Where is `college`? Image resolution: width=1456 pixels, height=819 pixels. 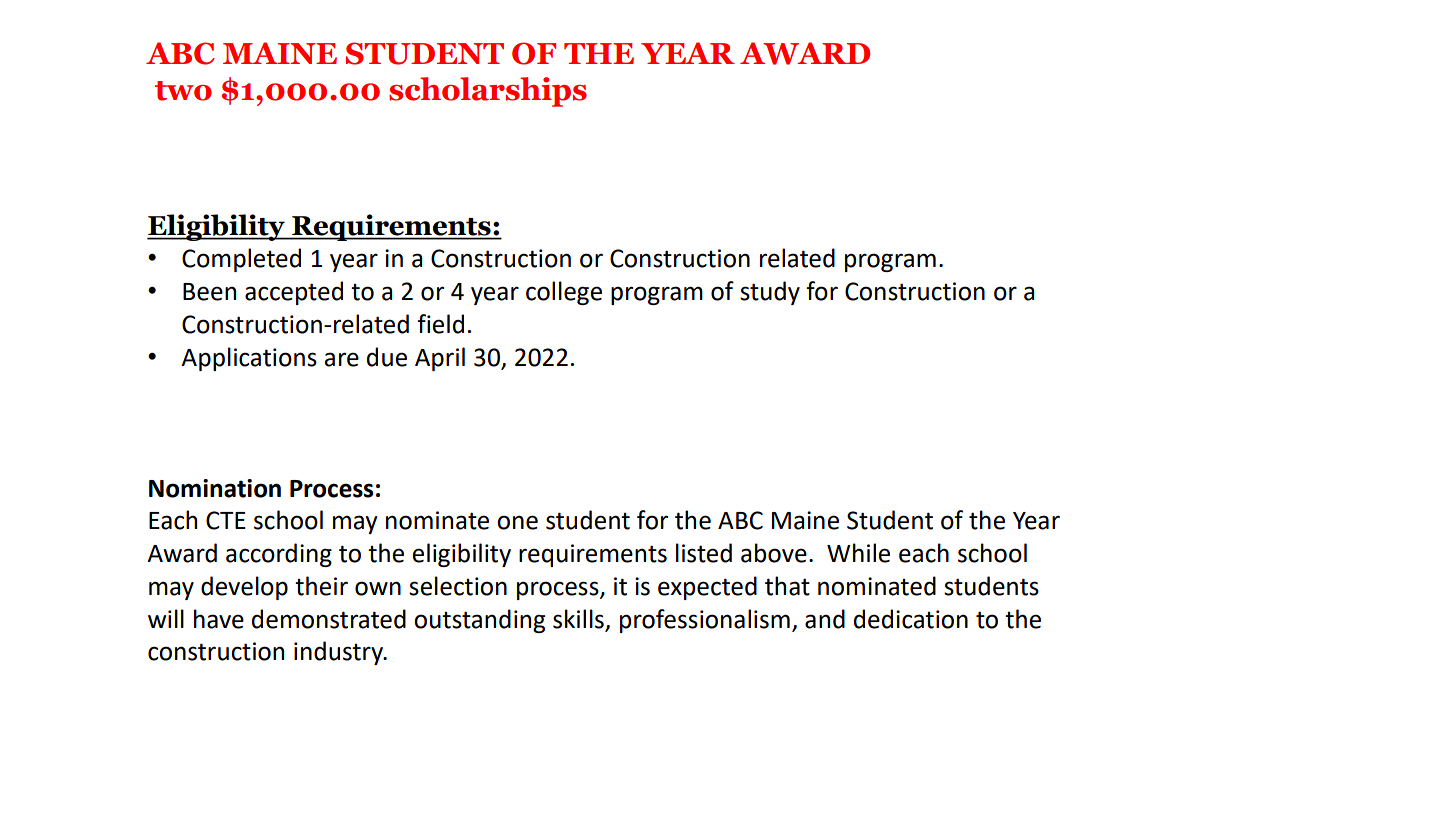
college is located at coordinates (564, 293).
